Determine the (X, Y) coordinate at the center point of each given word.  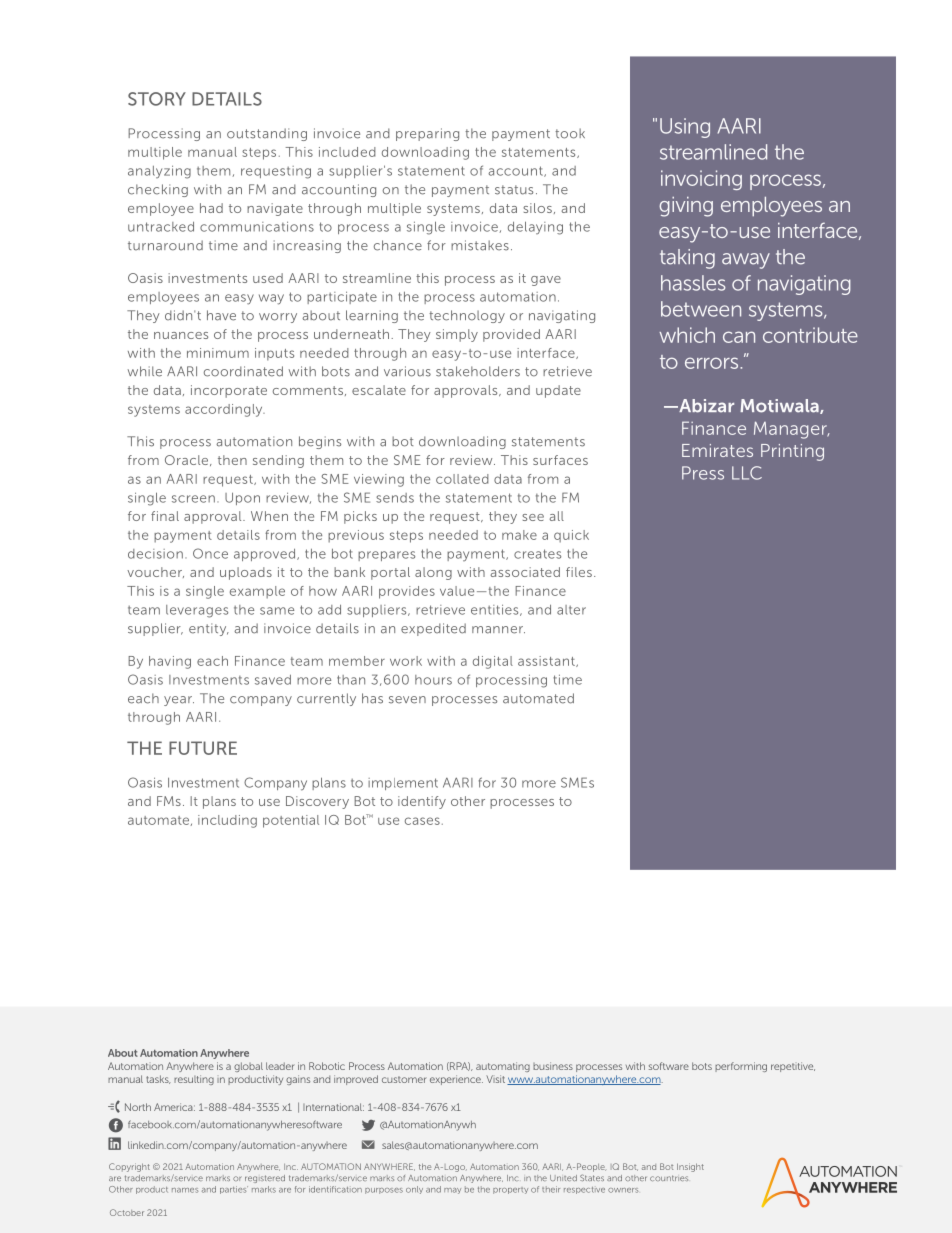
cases (422, 821)
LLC (747, 473)
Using (685, 128)
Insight (690, 1167)
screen (193, 499)
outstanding (267, 134)
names (185, 1190)
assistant (547, 661)
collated (462, 479)
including (227, 821)
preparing (427, 134)
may (452, 1191)
